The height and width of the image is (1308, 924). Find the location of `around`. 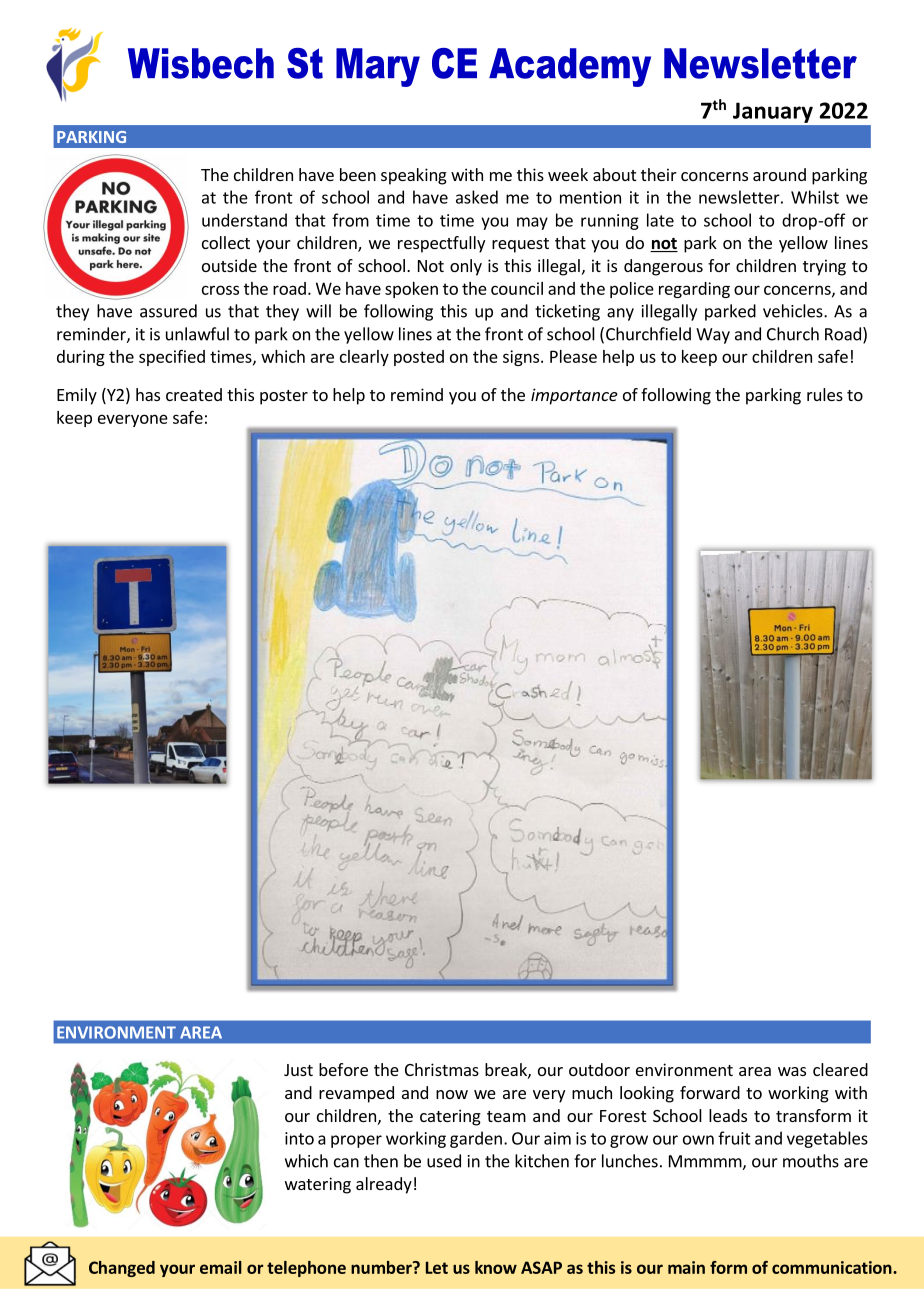

around is located at coordinates (779, 174).
